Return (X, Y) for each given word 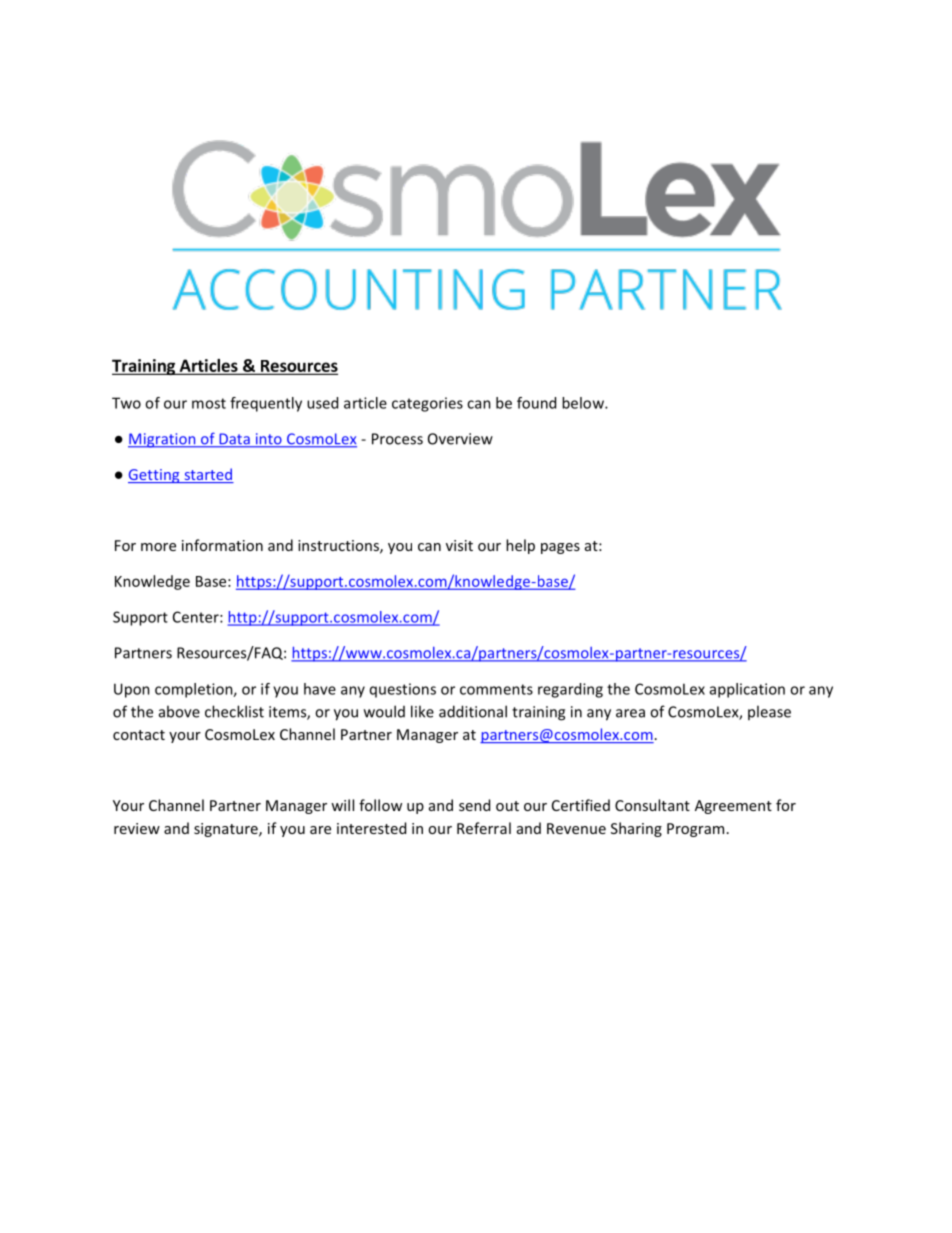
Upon (132, 690)
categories (427, 404)
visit (459, 545)
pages (560, 548)
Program (695, 830)
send (474, 805)
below (584, 403)
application (747, 690)
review (137, 828)
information (222, 545)
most (209, 403)
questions (403, 690)
